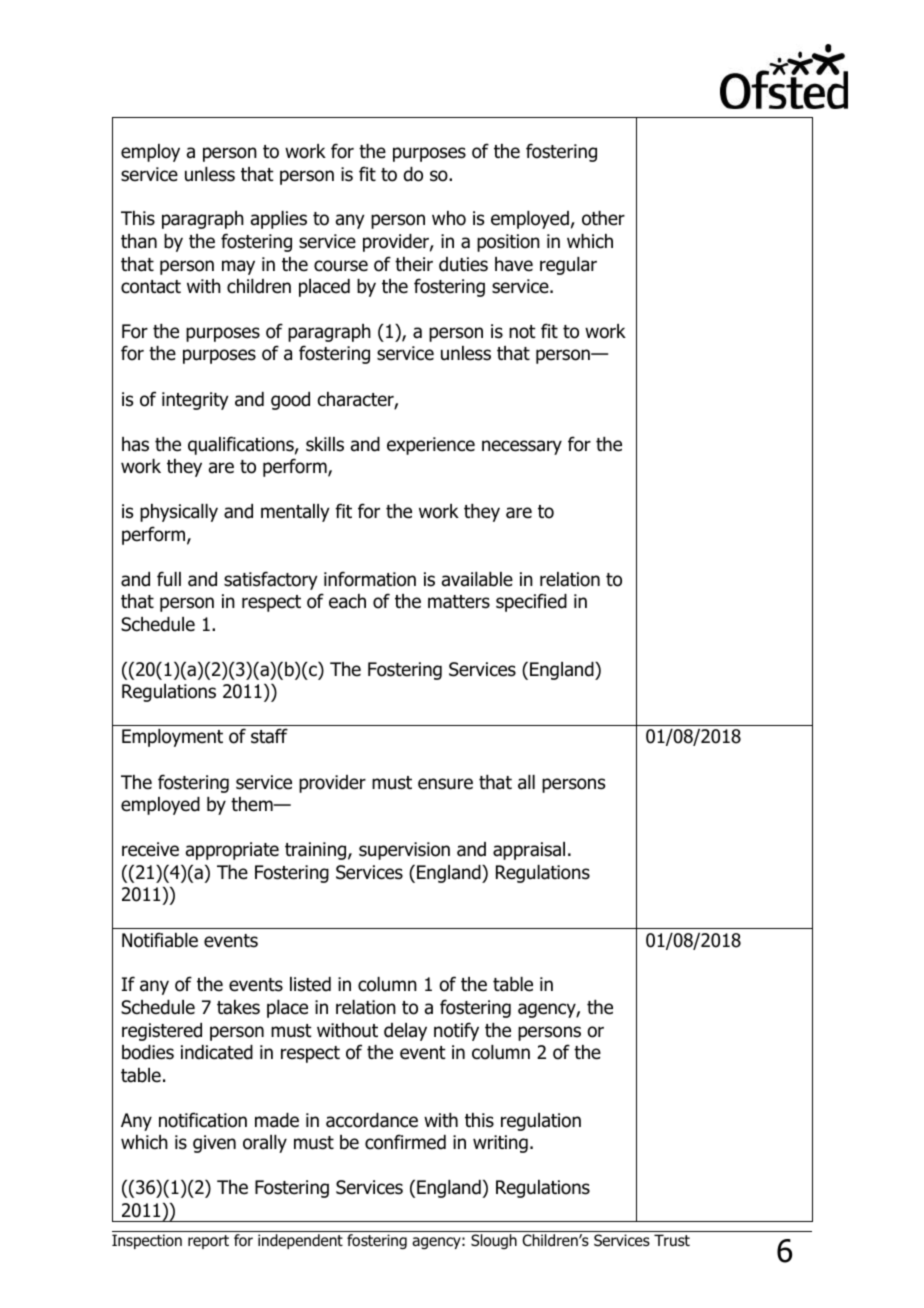  What do you see at coordinates (456, 1031) in the screenshot?
I see `notify` at bounding box center [456, 1031].
